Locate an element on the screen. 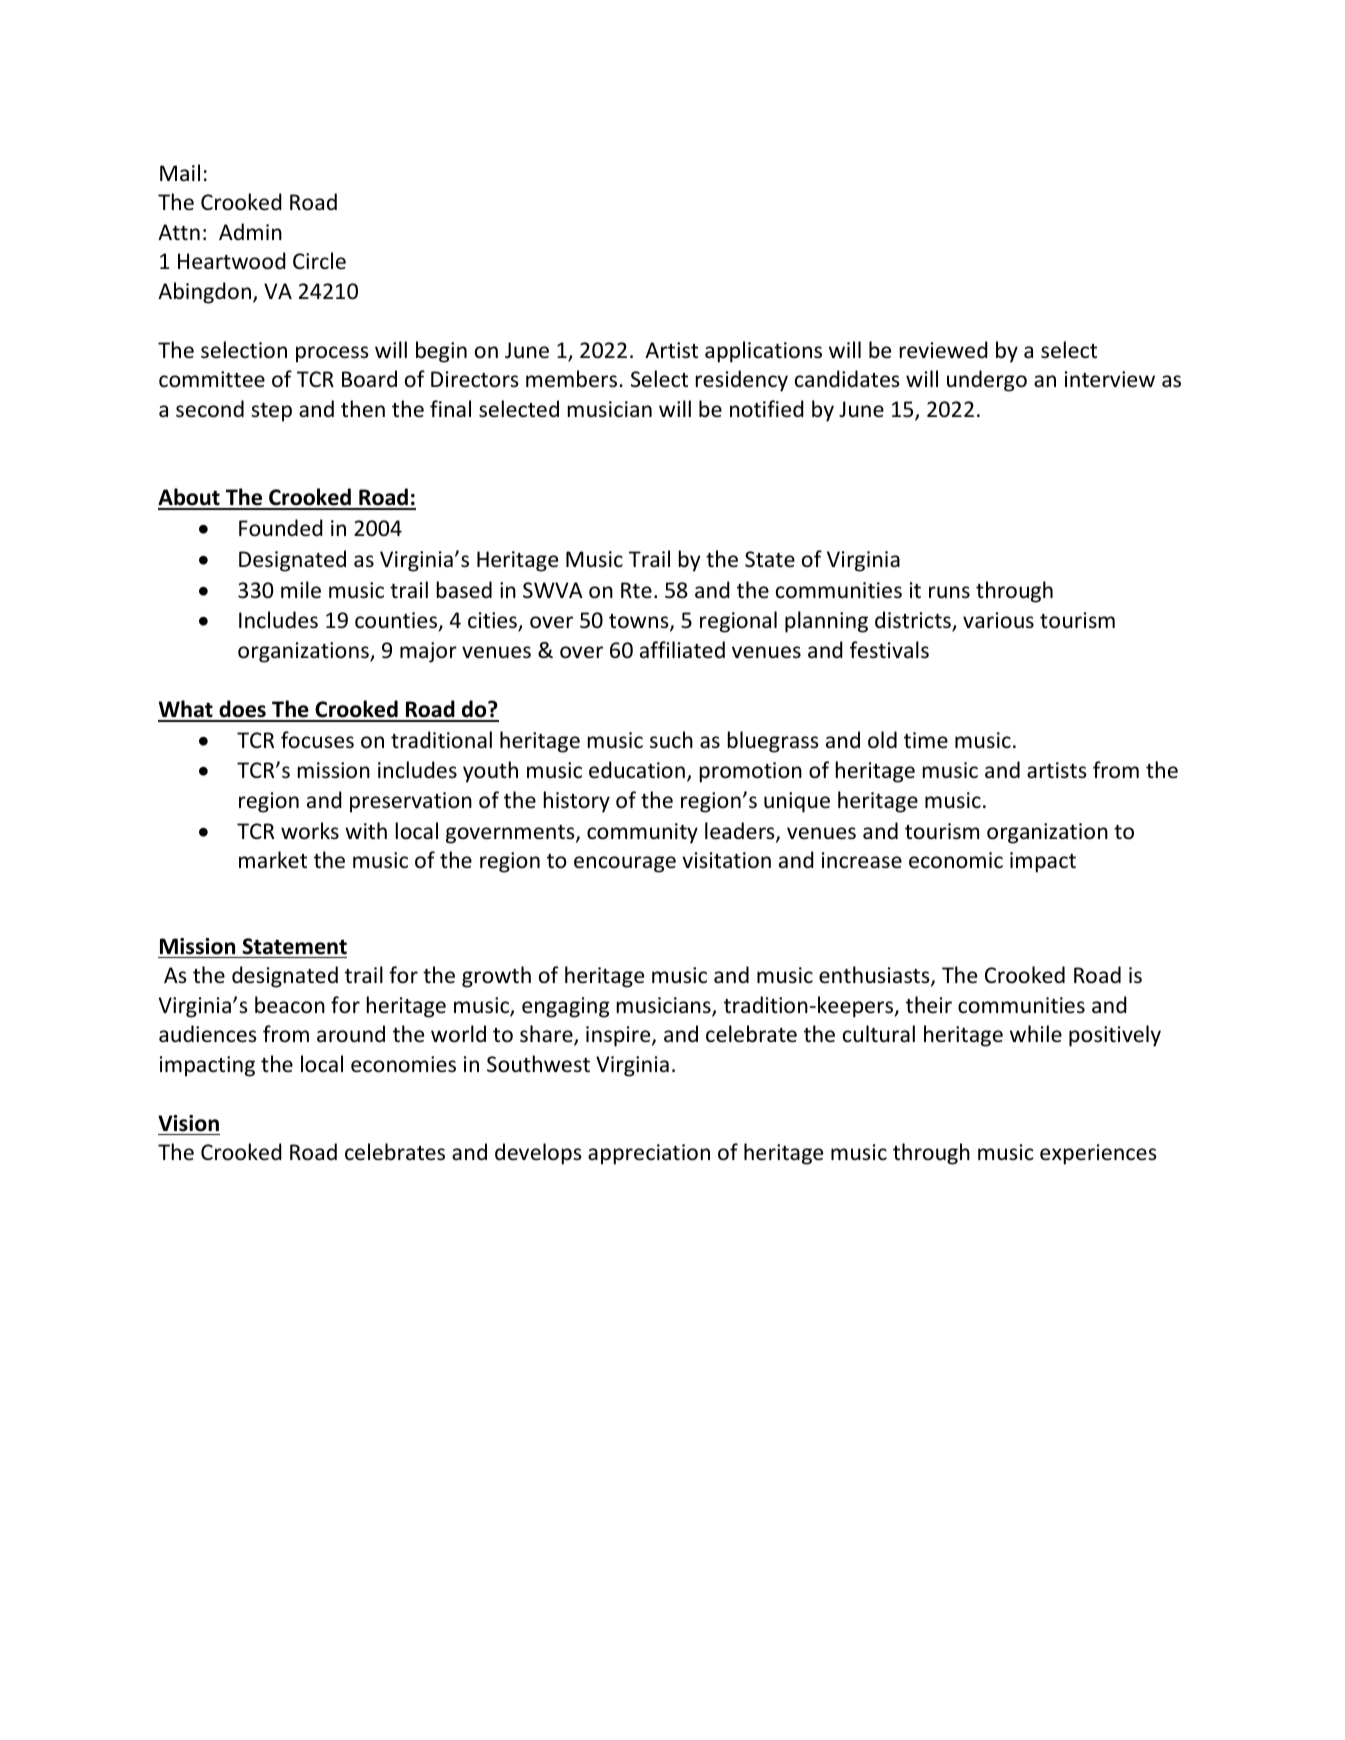  Admin is located at coordinates (250, 231).
